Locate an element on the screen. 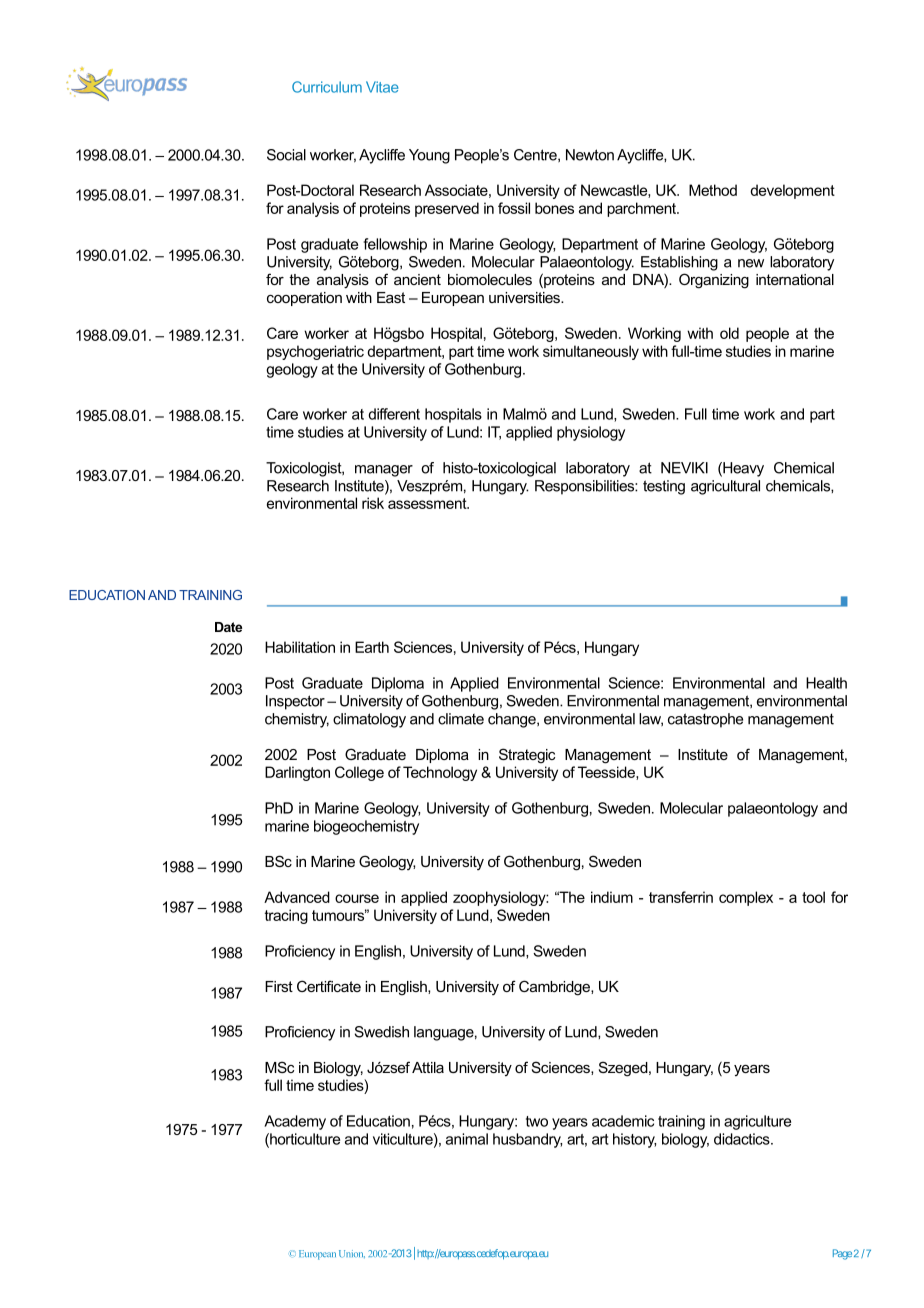  simultaneously is located at coordinates (591, 352).
